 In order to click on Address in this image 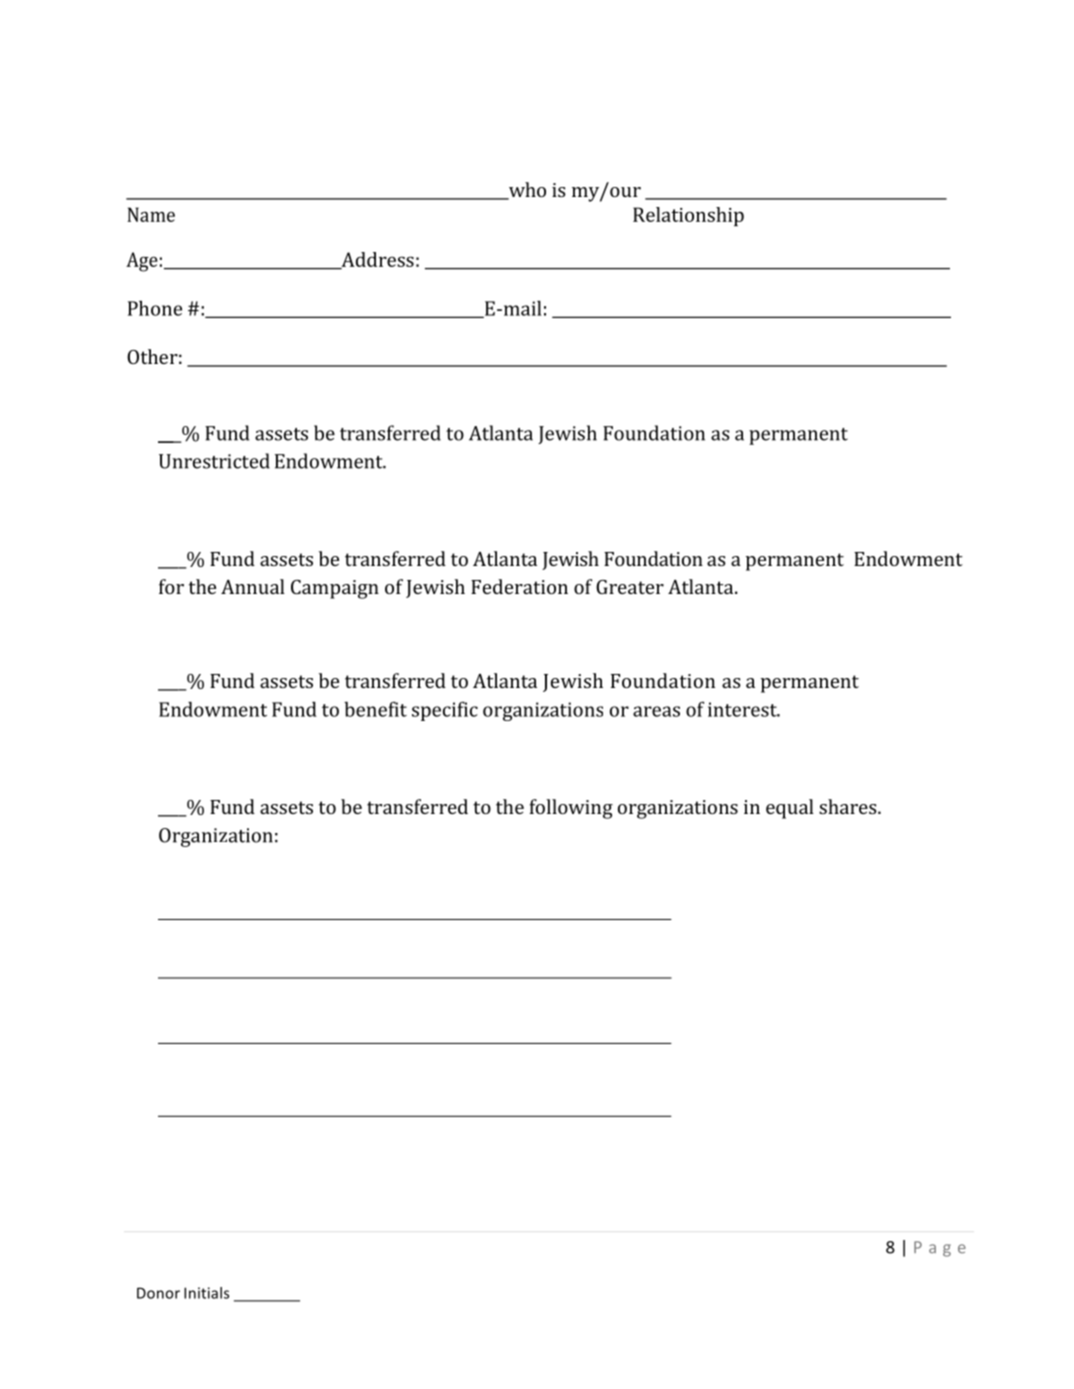, I will do `click(376, 260)`.
